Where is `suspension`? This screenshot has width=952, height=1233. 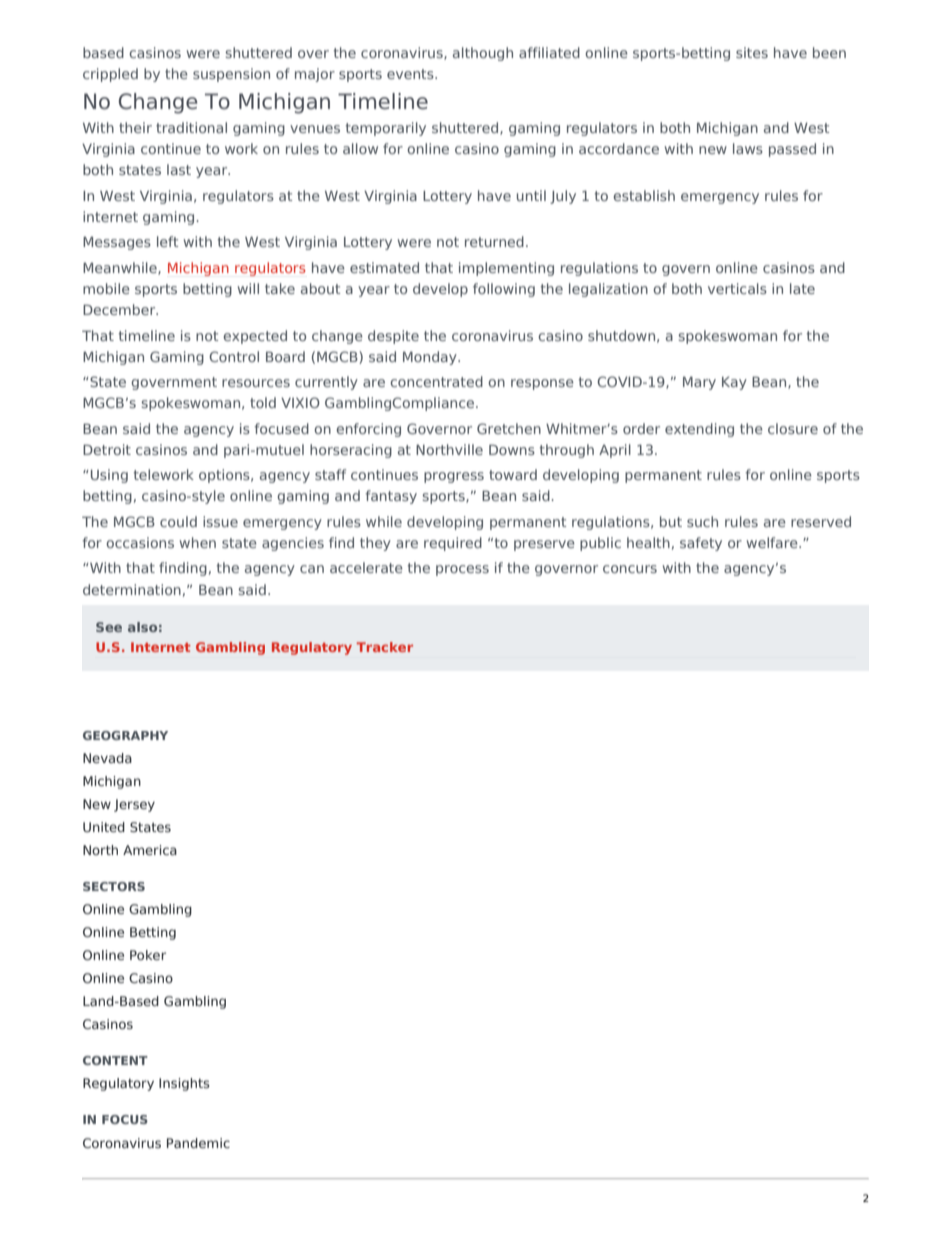 suspension is located at coordinates (231, 75).
